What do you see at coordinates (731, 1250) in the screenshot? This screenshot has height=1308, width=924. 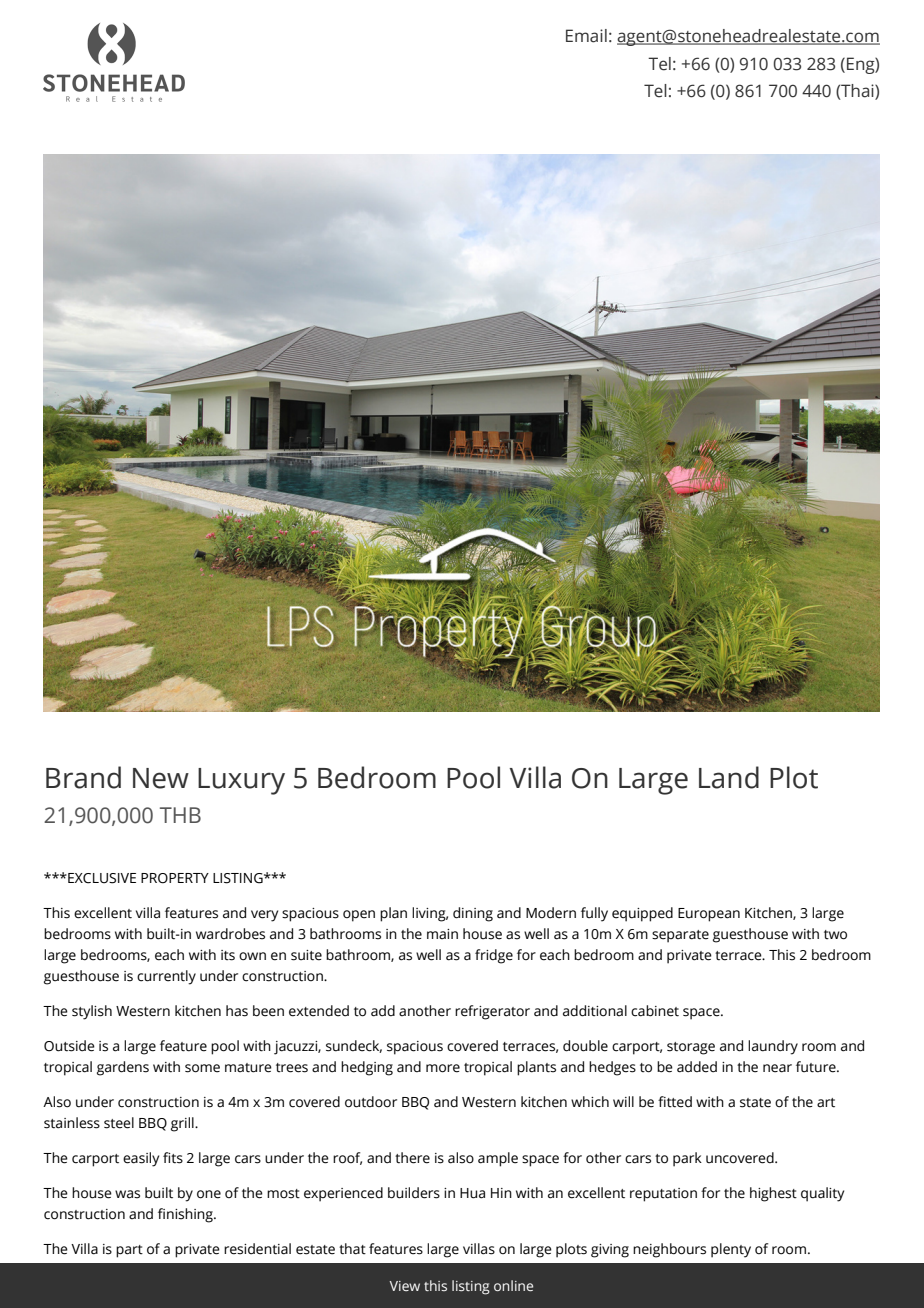 I see `plenty` at bounding box center [731, 1250].
